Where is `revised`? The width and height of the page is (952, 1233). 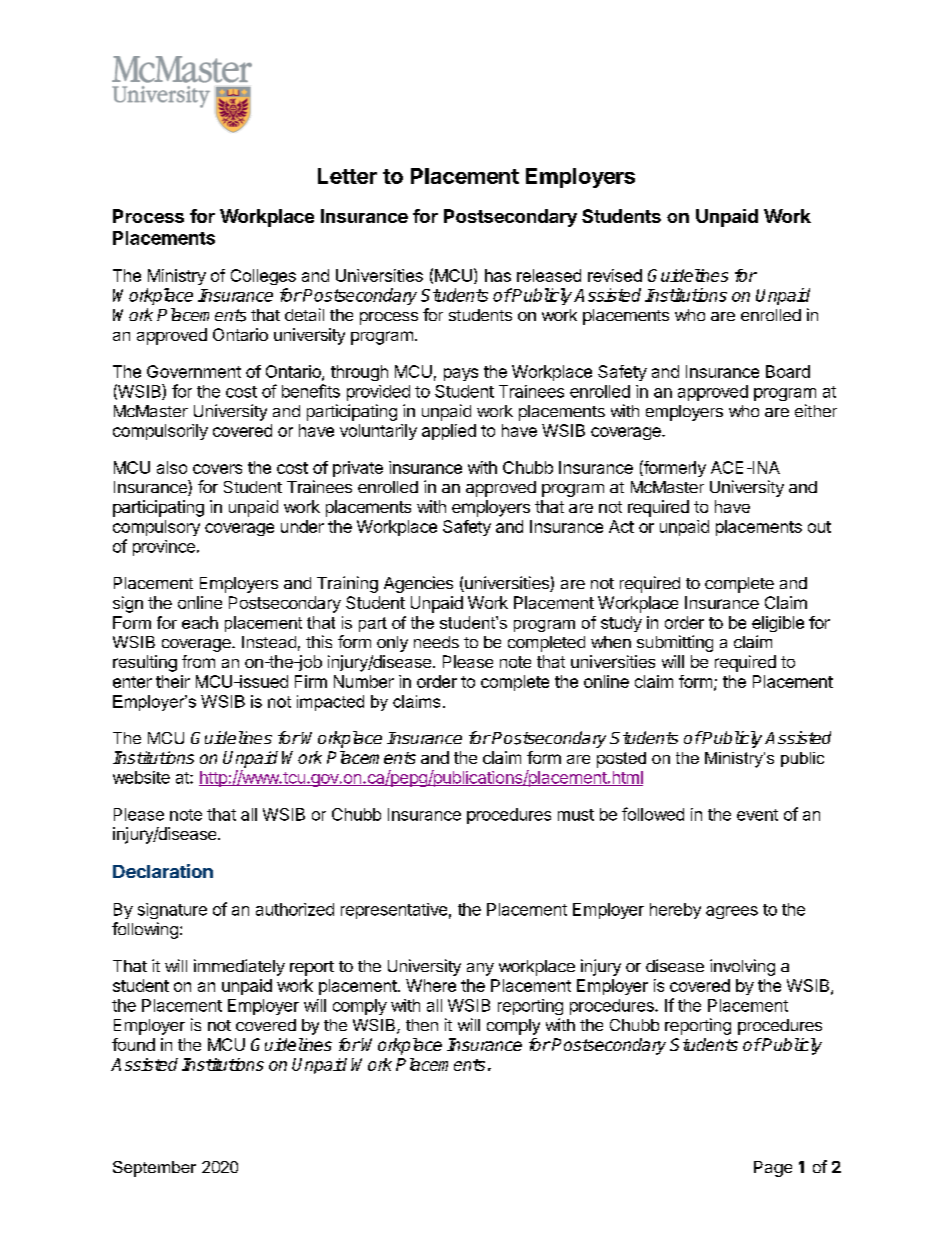 revised is located at coordinates (615, 275).
